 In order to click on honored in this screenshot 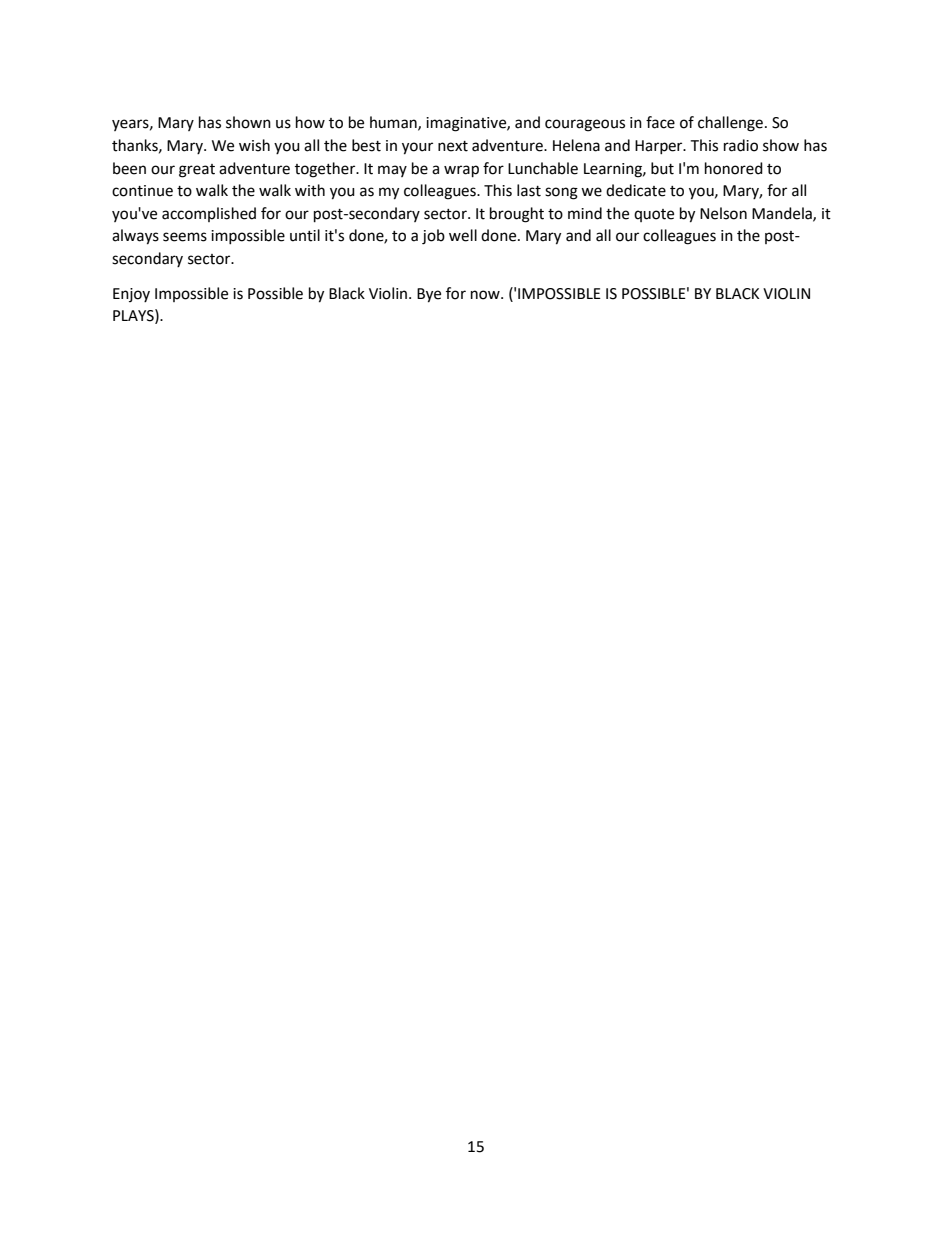, I will do `click(734, 168)`.
